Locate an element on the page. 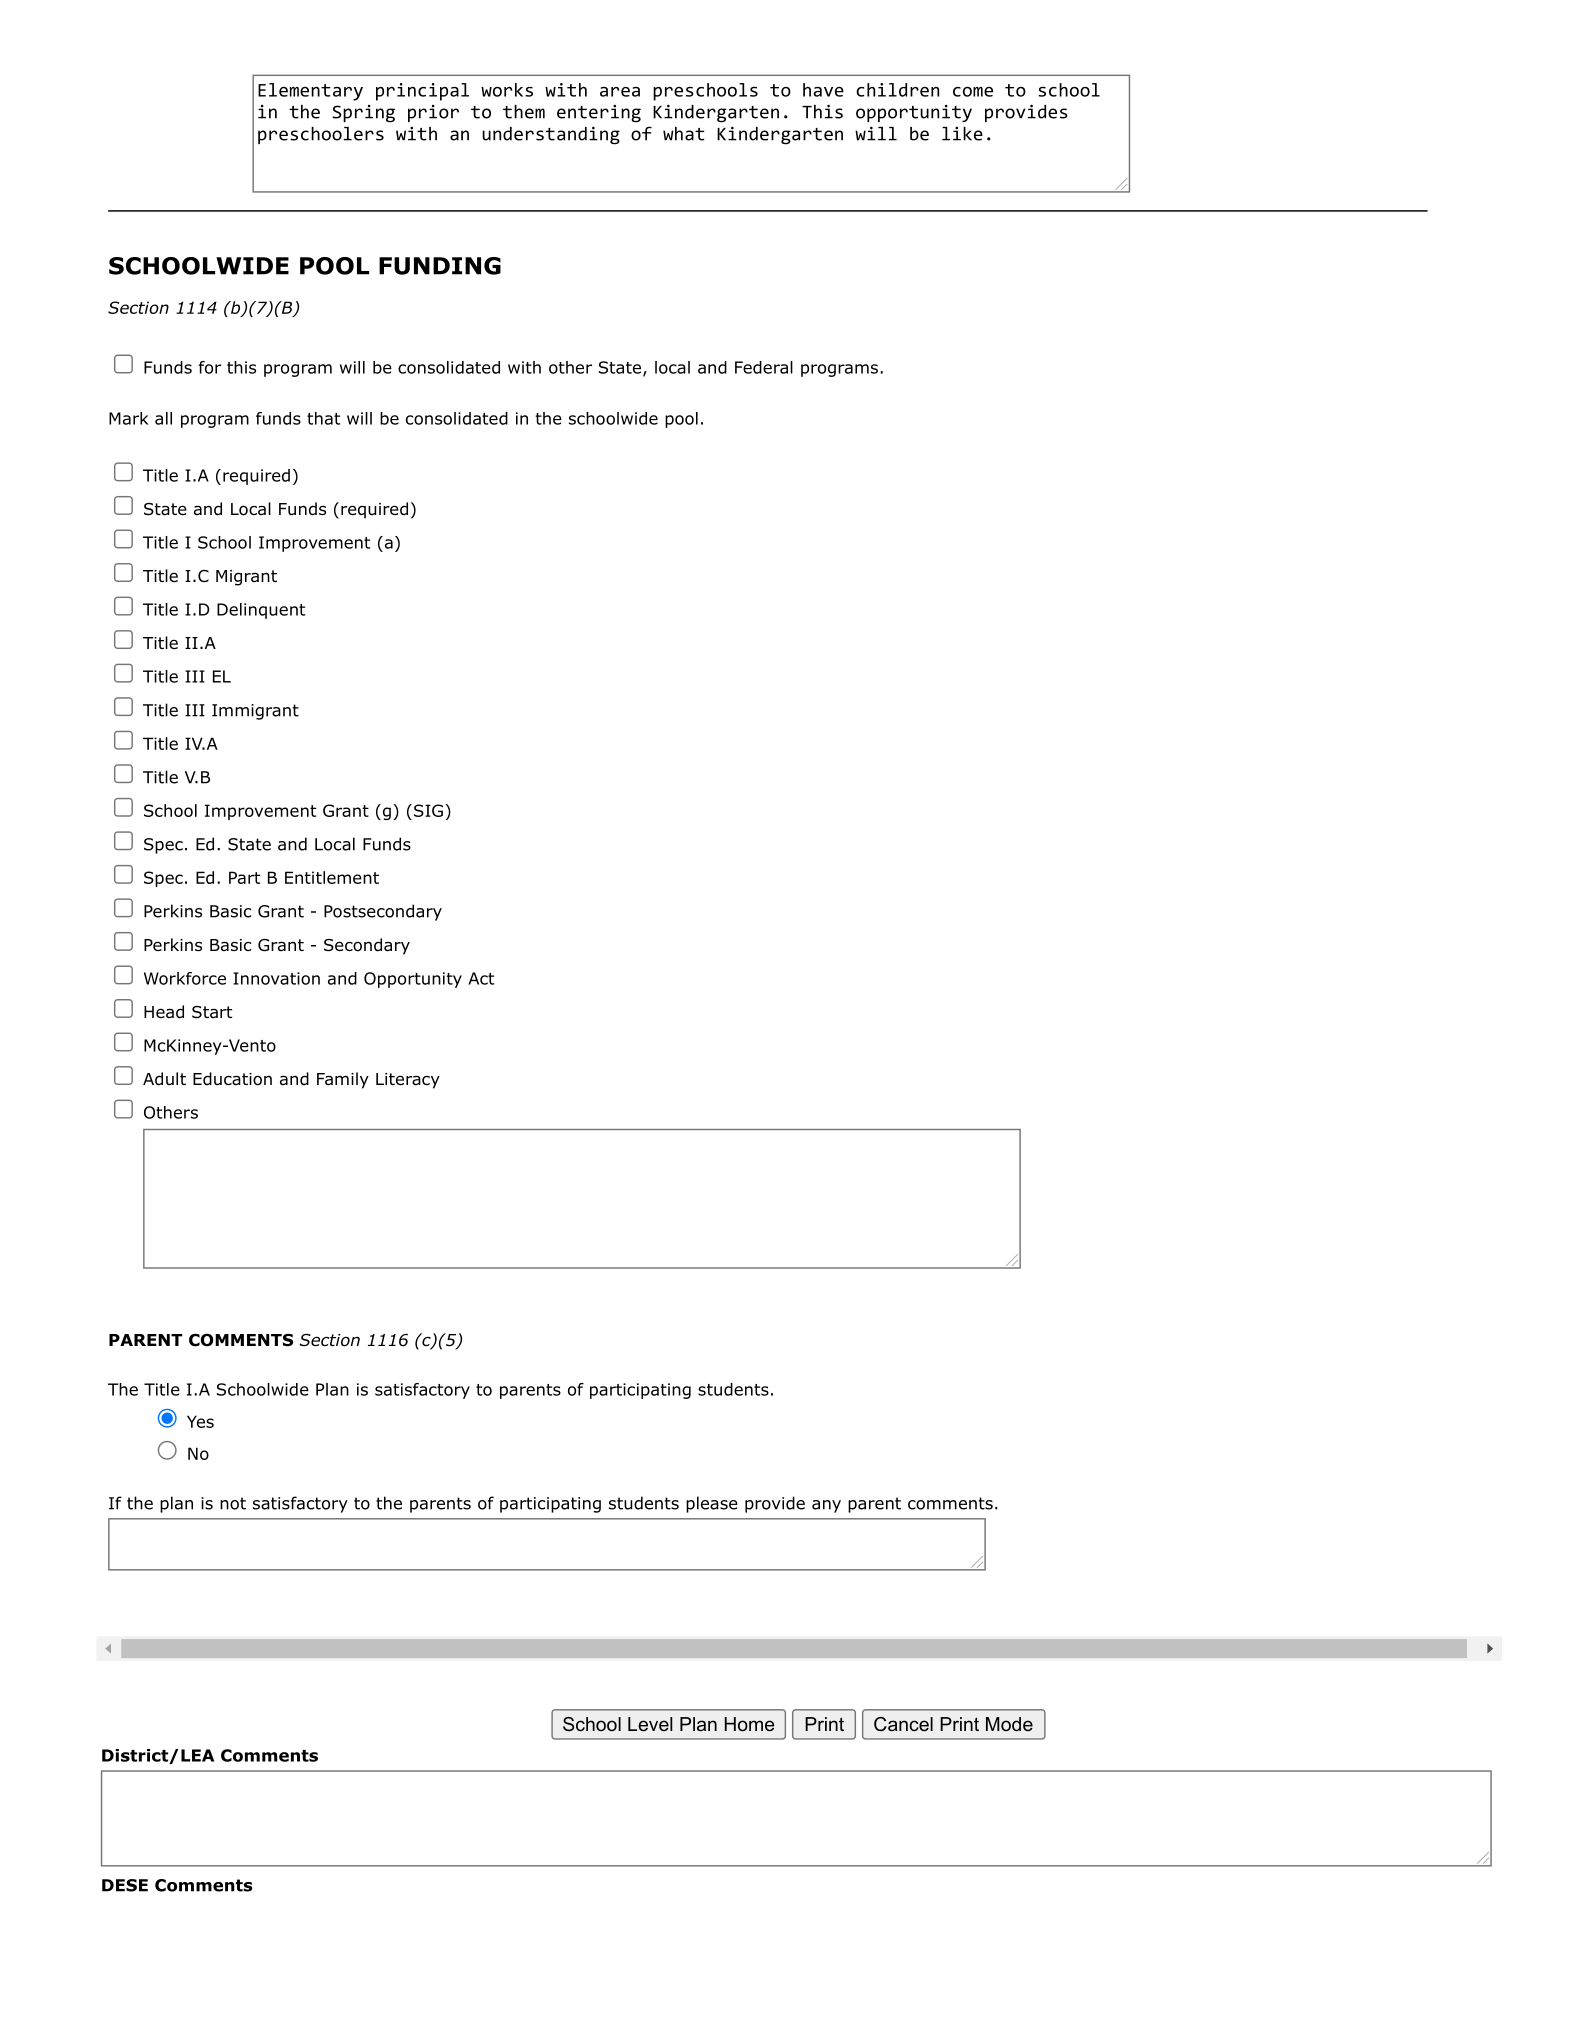 Image resolution: width=1574 pixels, height=2037 pixels. Federal is located at coordinates (764, 367).
